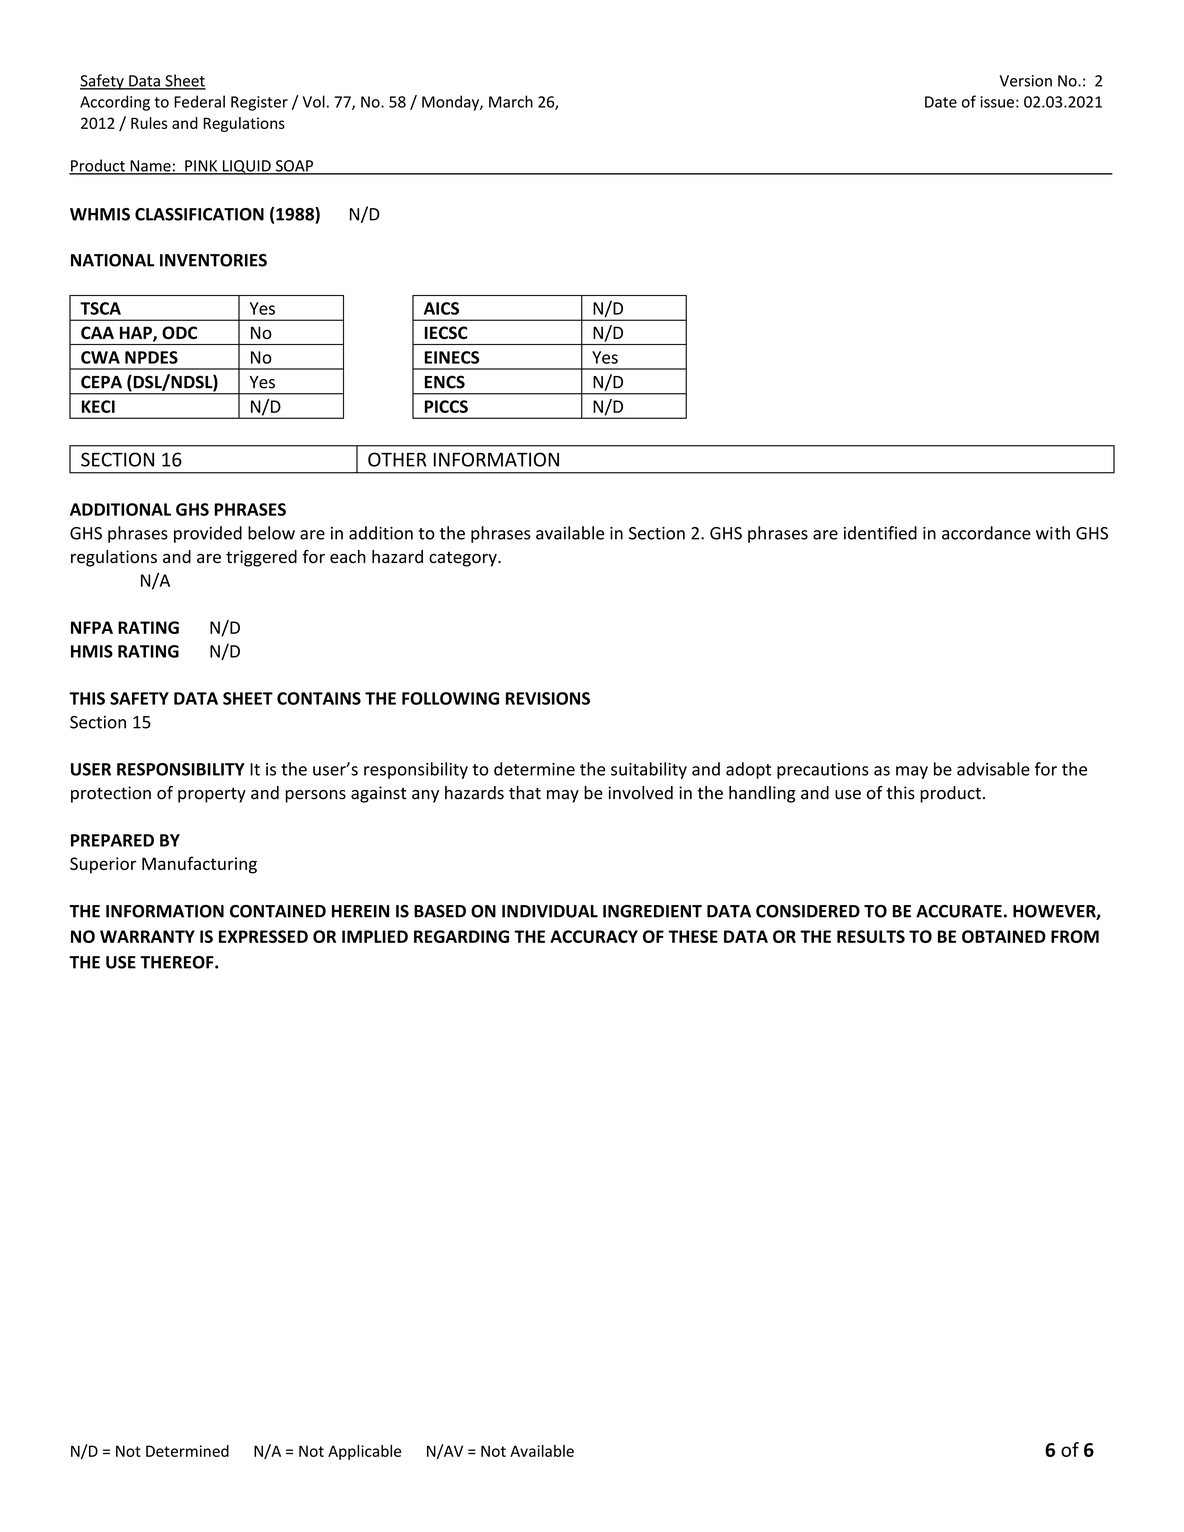  I want to click on OBTAINED, so click(1004, 936).
